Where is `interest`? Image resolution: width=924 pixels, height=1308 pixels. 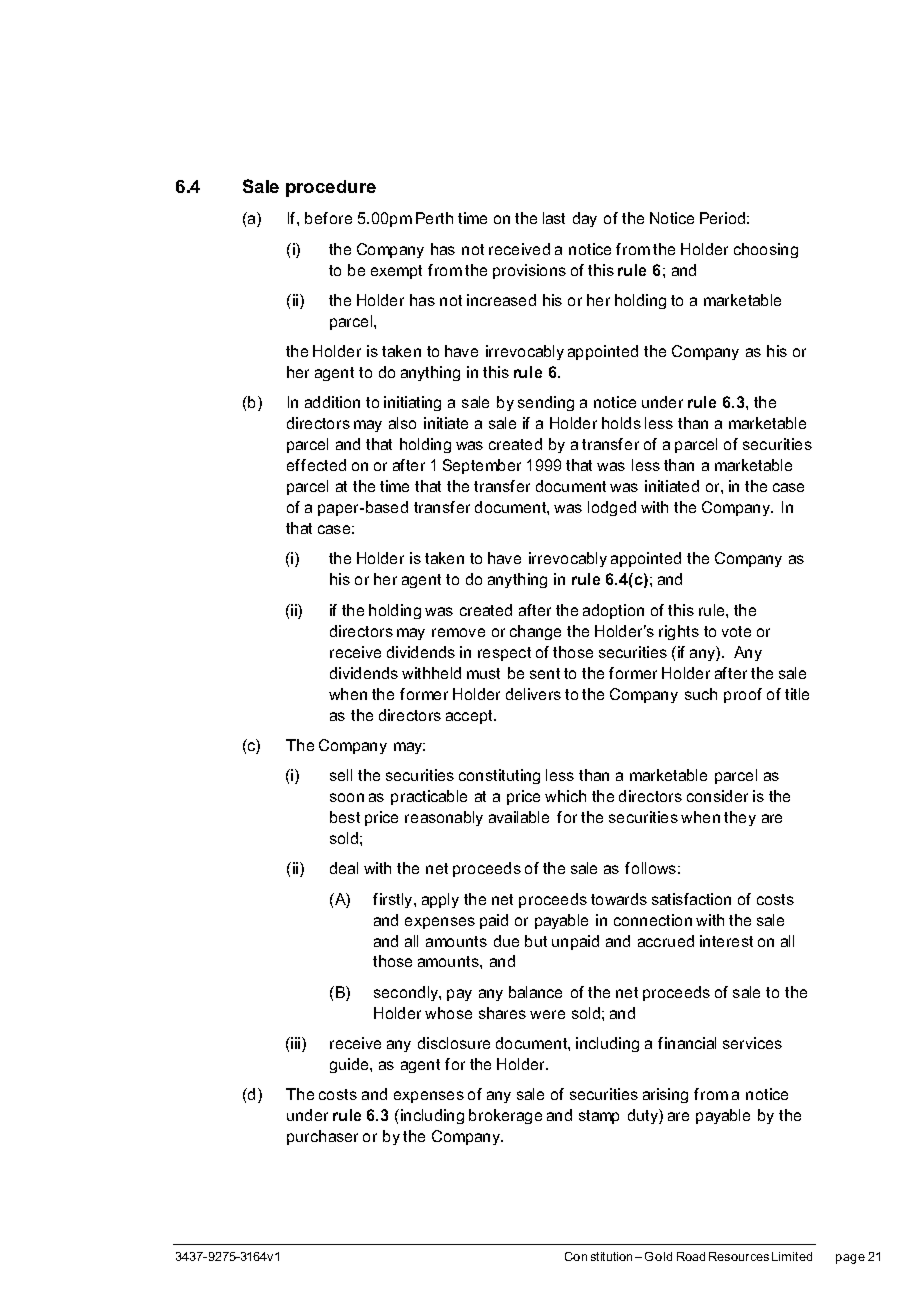 interest is located at coordinates (726, 941).
